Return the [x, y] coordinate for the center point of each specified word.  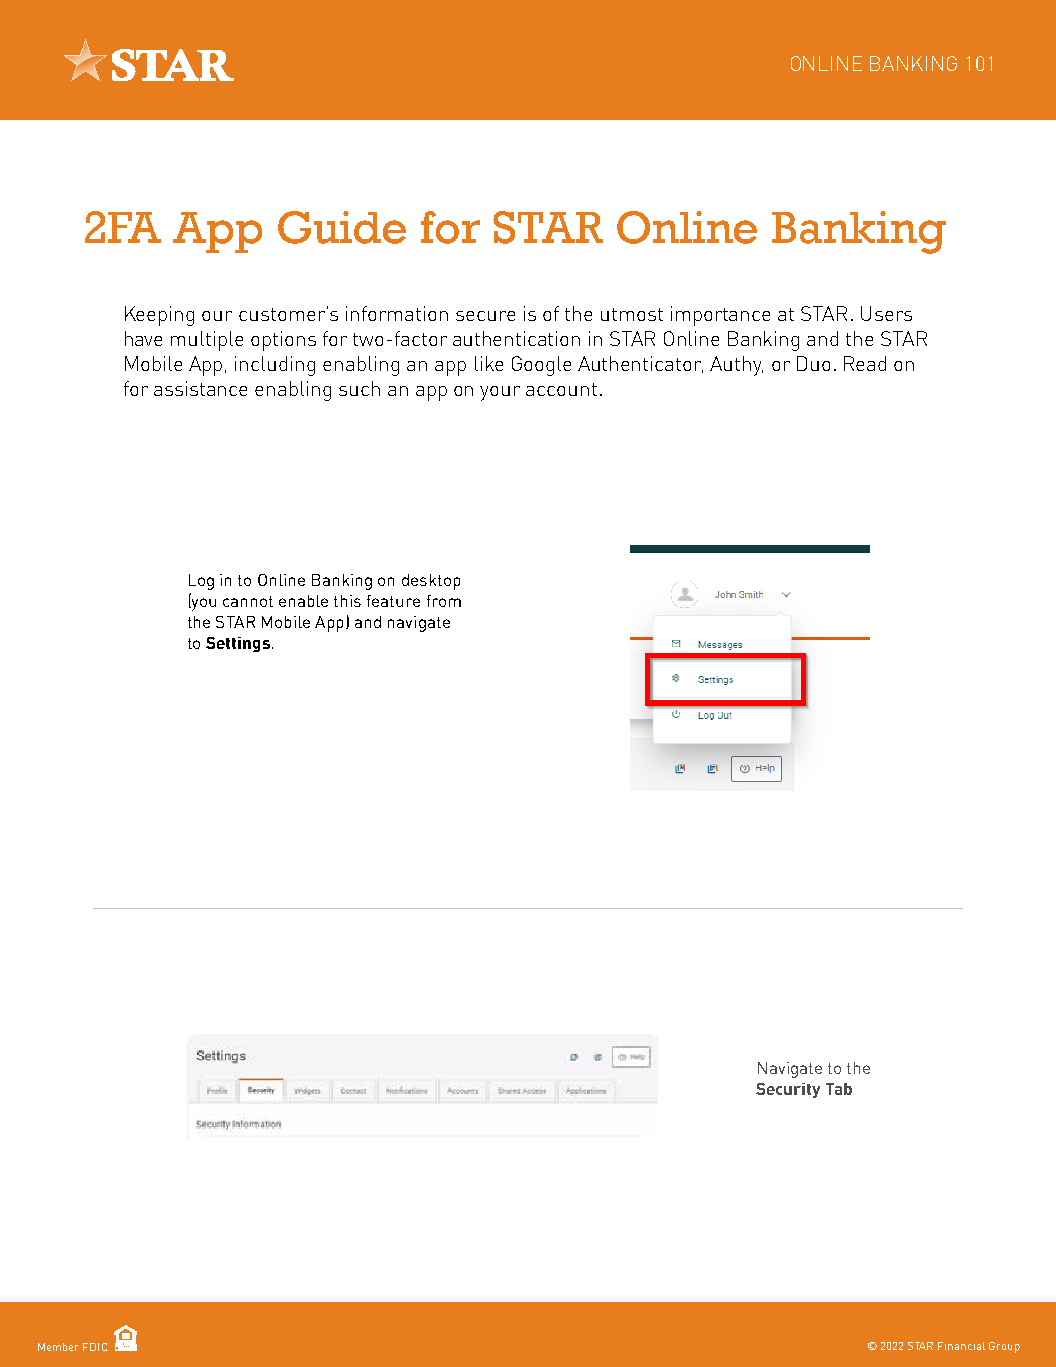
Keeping [159, 316]
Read [865, 363]
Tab [839, 1089]
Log [201, 582]
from [444, 601]
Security [788, 1090]
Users [886, 313]
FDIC [95, 1347]
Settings [238, 644]
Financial [961, 1346]
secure [485, 316]
